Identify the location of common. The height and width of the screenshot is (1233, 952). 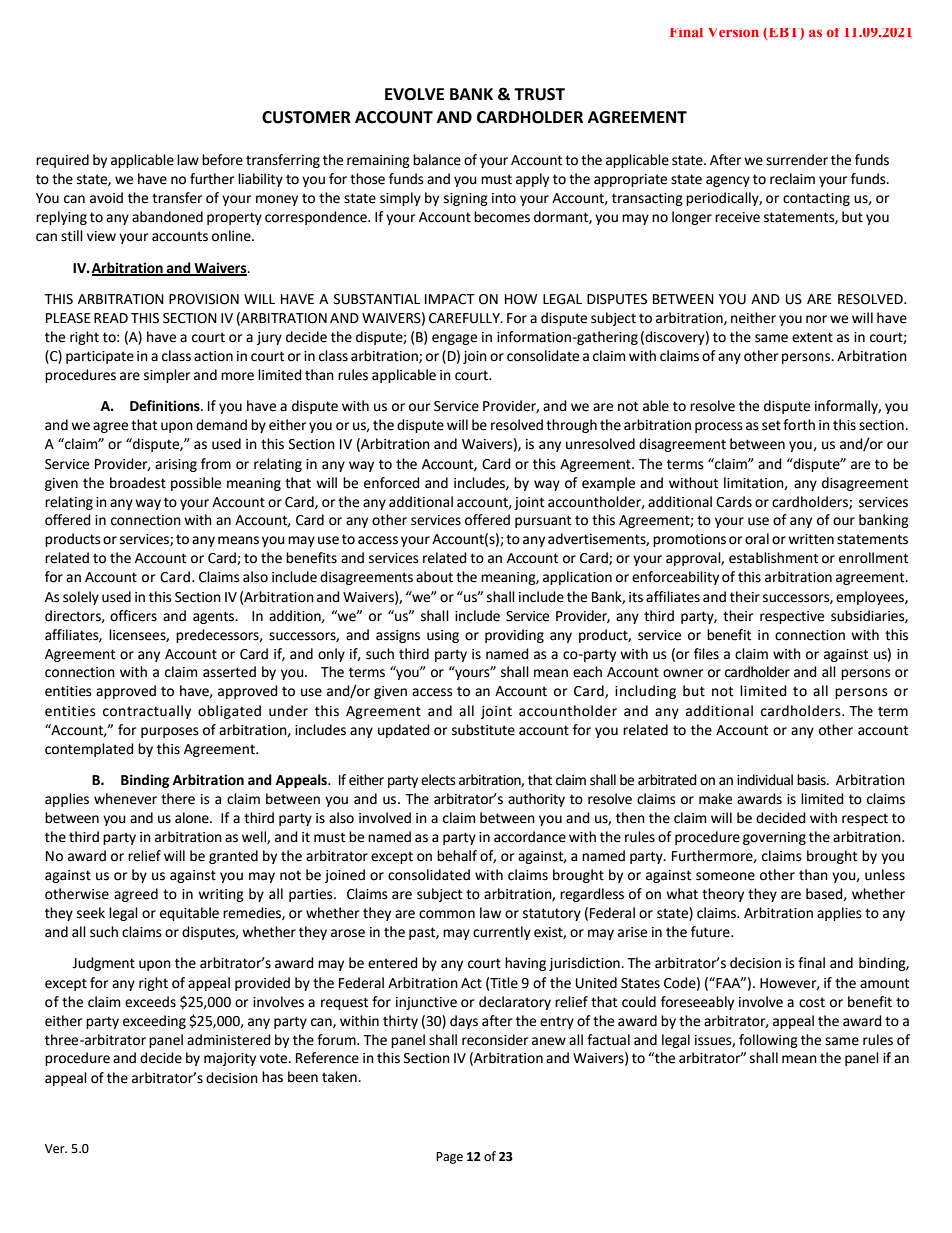
(447, 914).
